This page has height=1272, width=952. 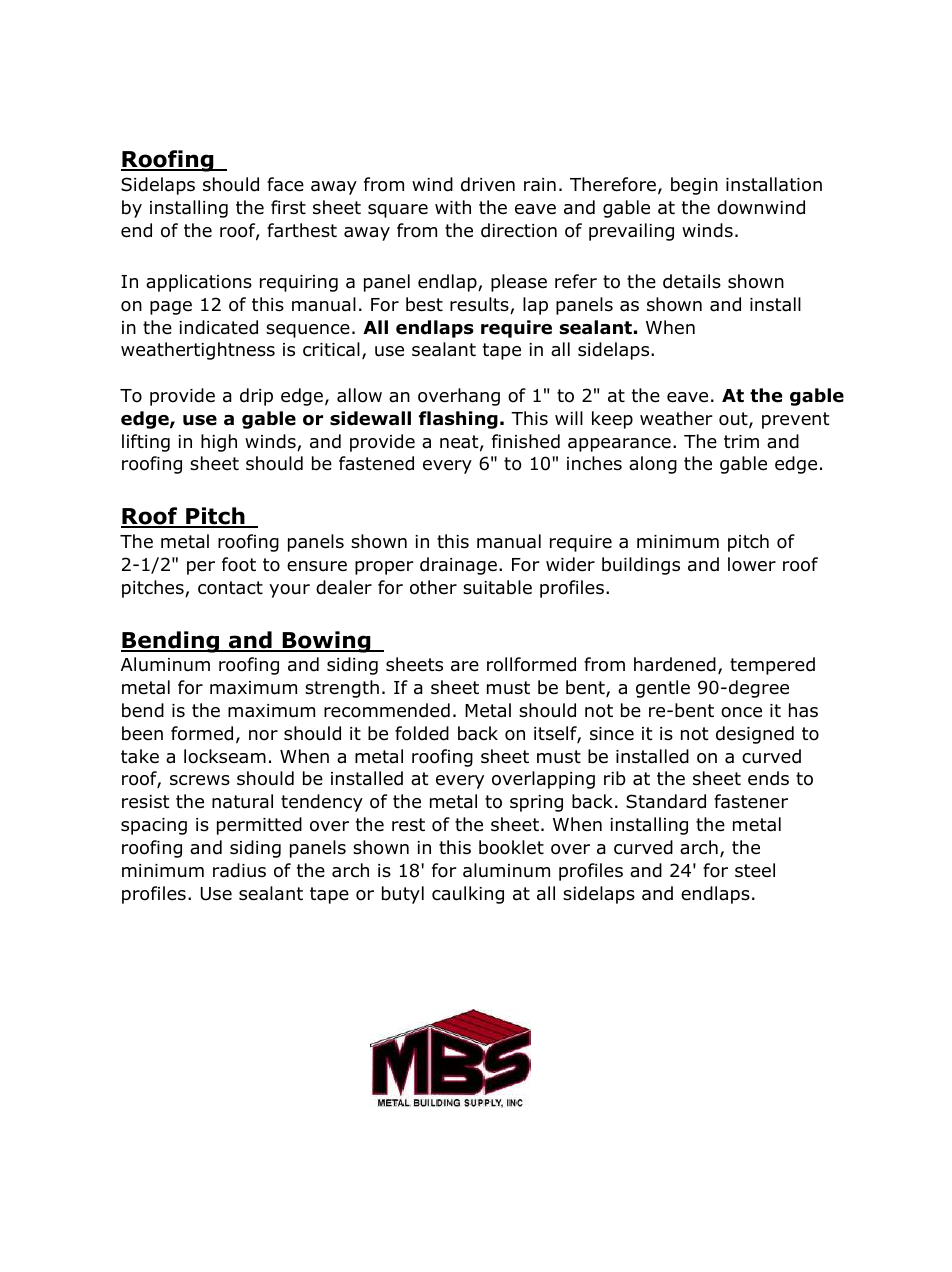 What do you see at coordinates (239, 870) in the page?
I see `radius` at bounding box center [239, 870].
